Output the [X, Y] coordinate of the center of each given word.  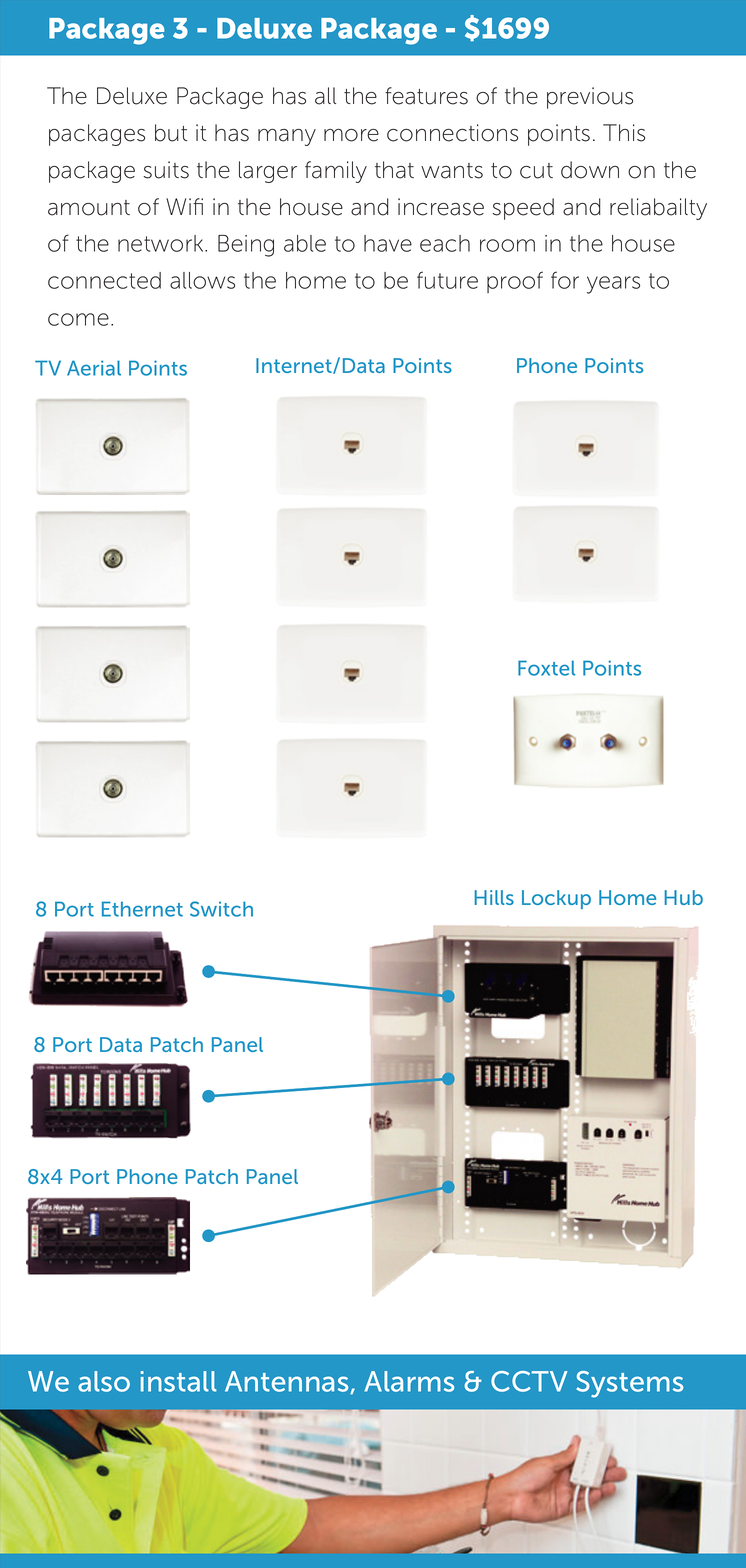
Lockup [556, 899]
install [179, 1381]
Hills [494, 897]
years [613, 285]
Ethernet [142, 909]
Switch [221, 909]
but [171, 133]
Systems [629, 1384]
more [351, 135]
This [624, 133]
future [447, 280]
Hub [684, 897]
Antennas [288, 1382]
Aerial [94, 368]
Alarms [409, 1381]
